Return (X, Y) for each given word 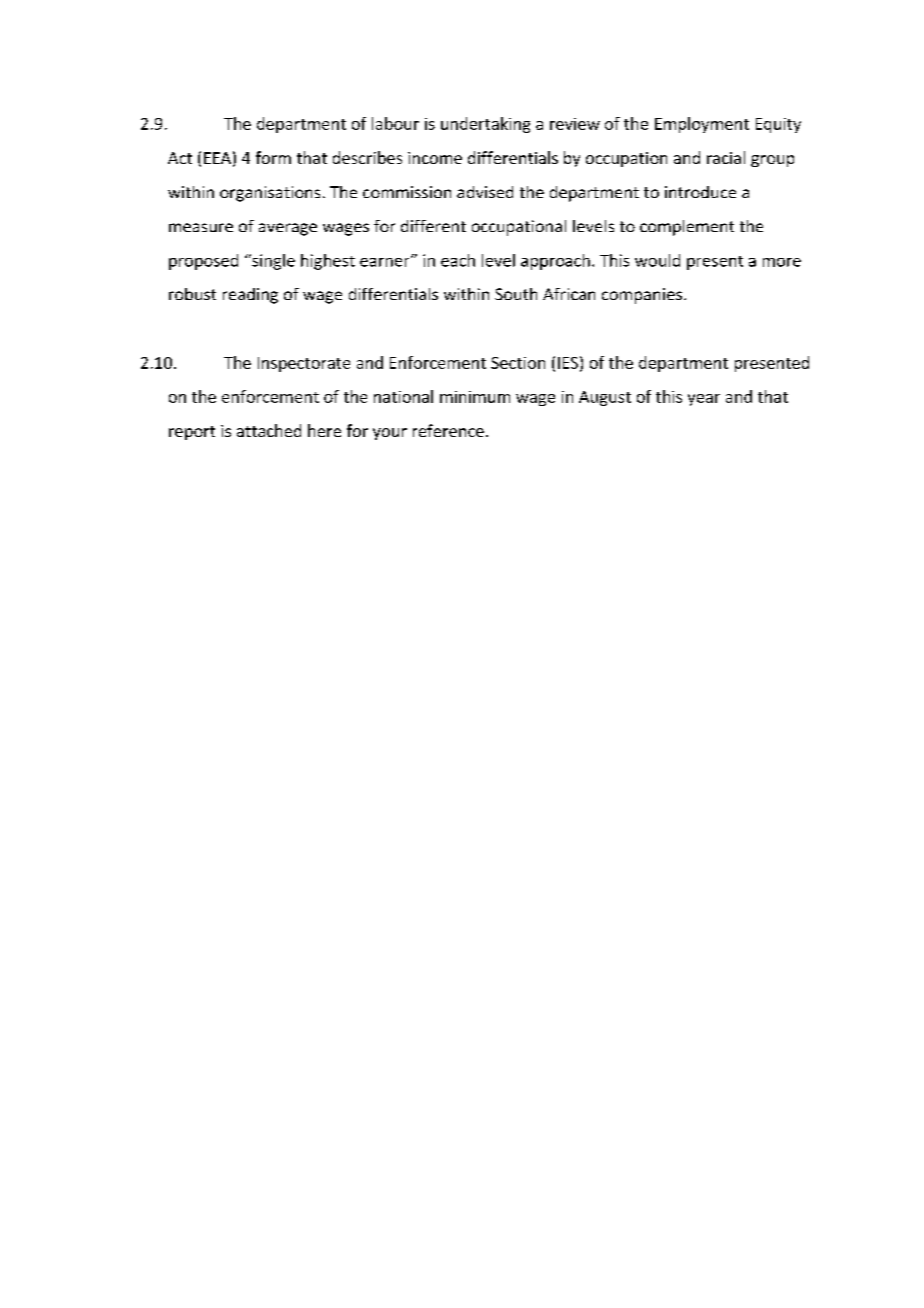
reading (250, 296)
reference (448, 430)
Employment (702, 125)
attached (269, 430)
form (273, 157)
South (516, 294)
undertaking (485, 125)
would (657, 260)
